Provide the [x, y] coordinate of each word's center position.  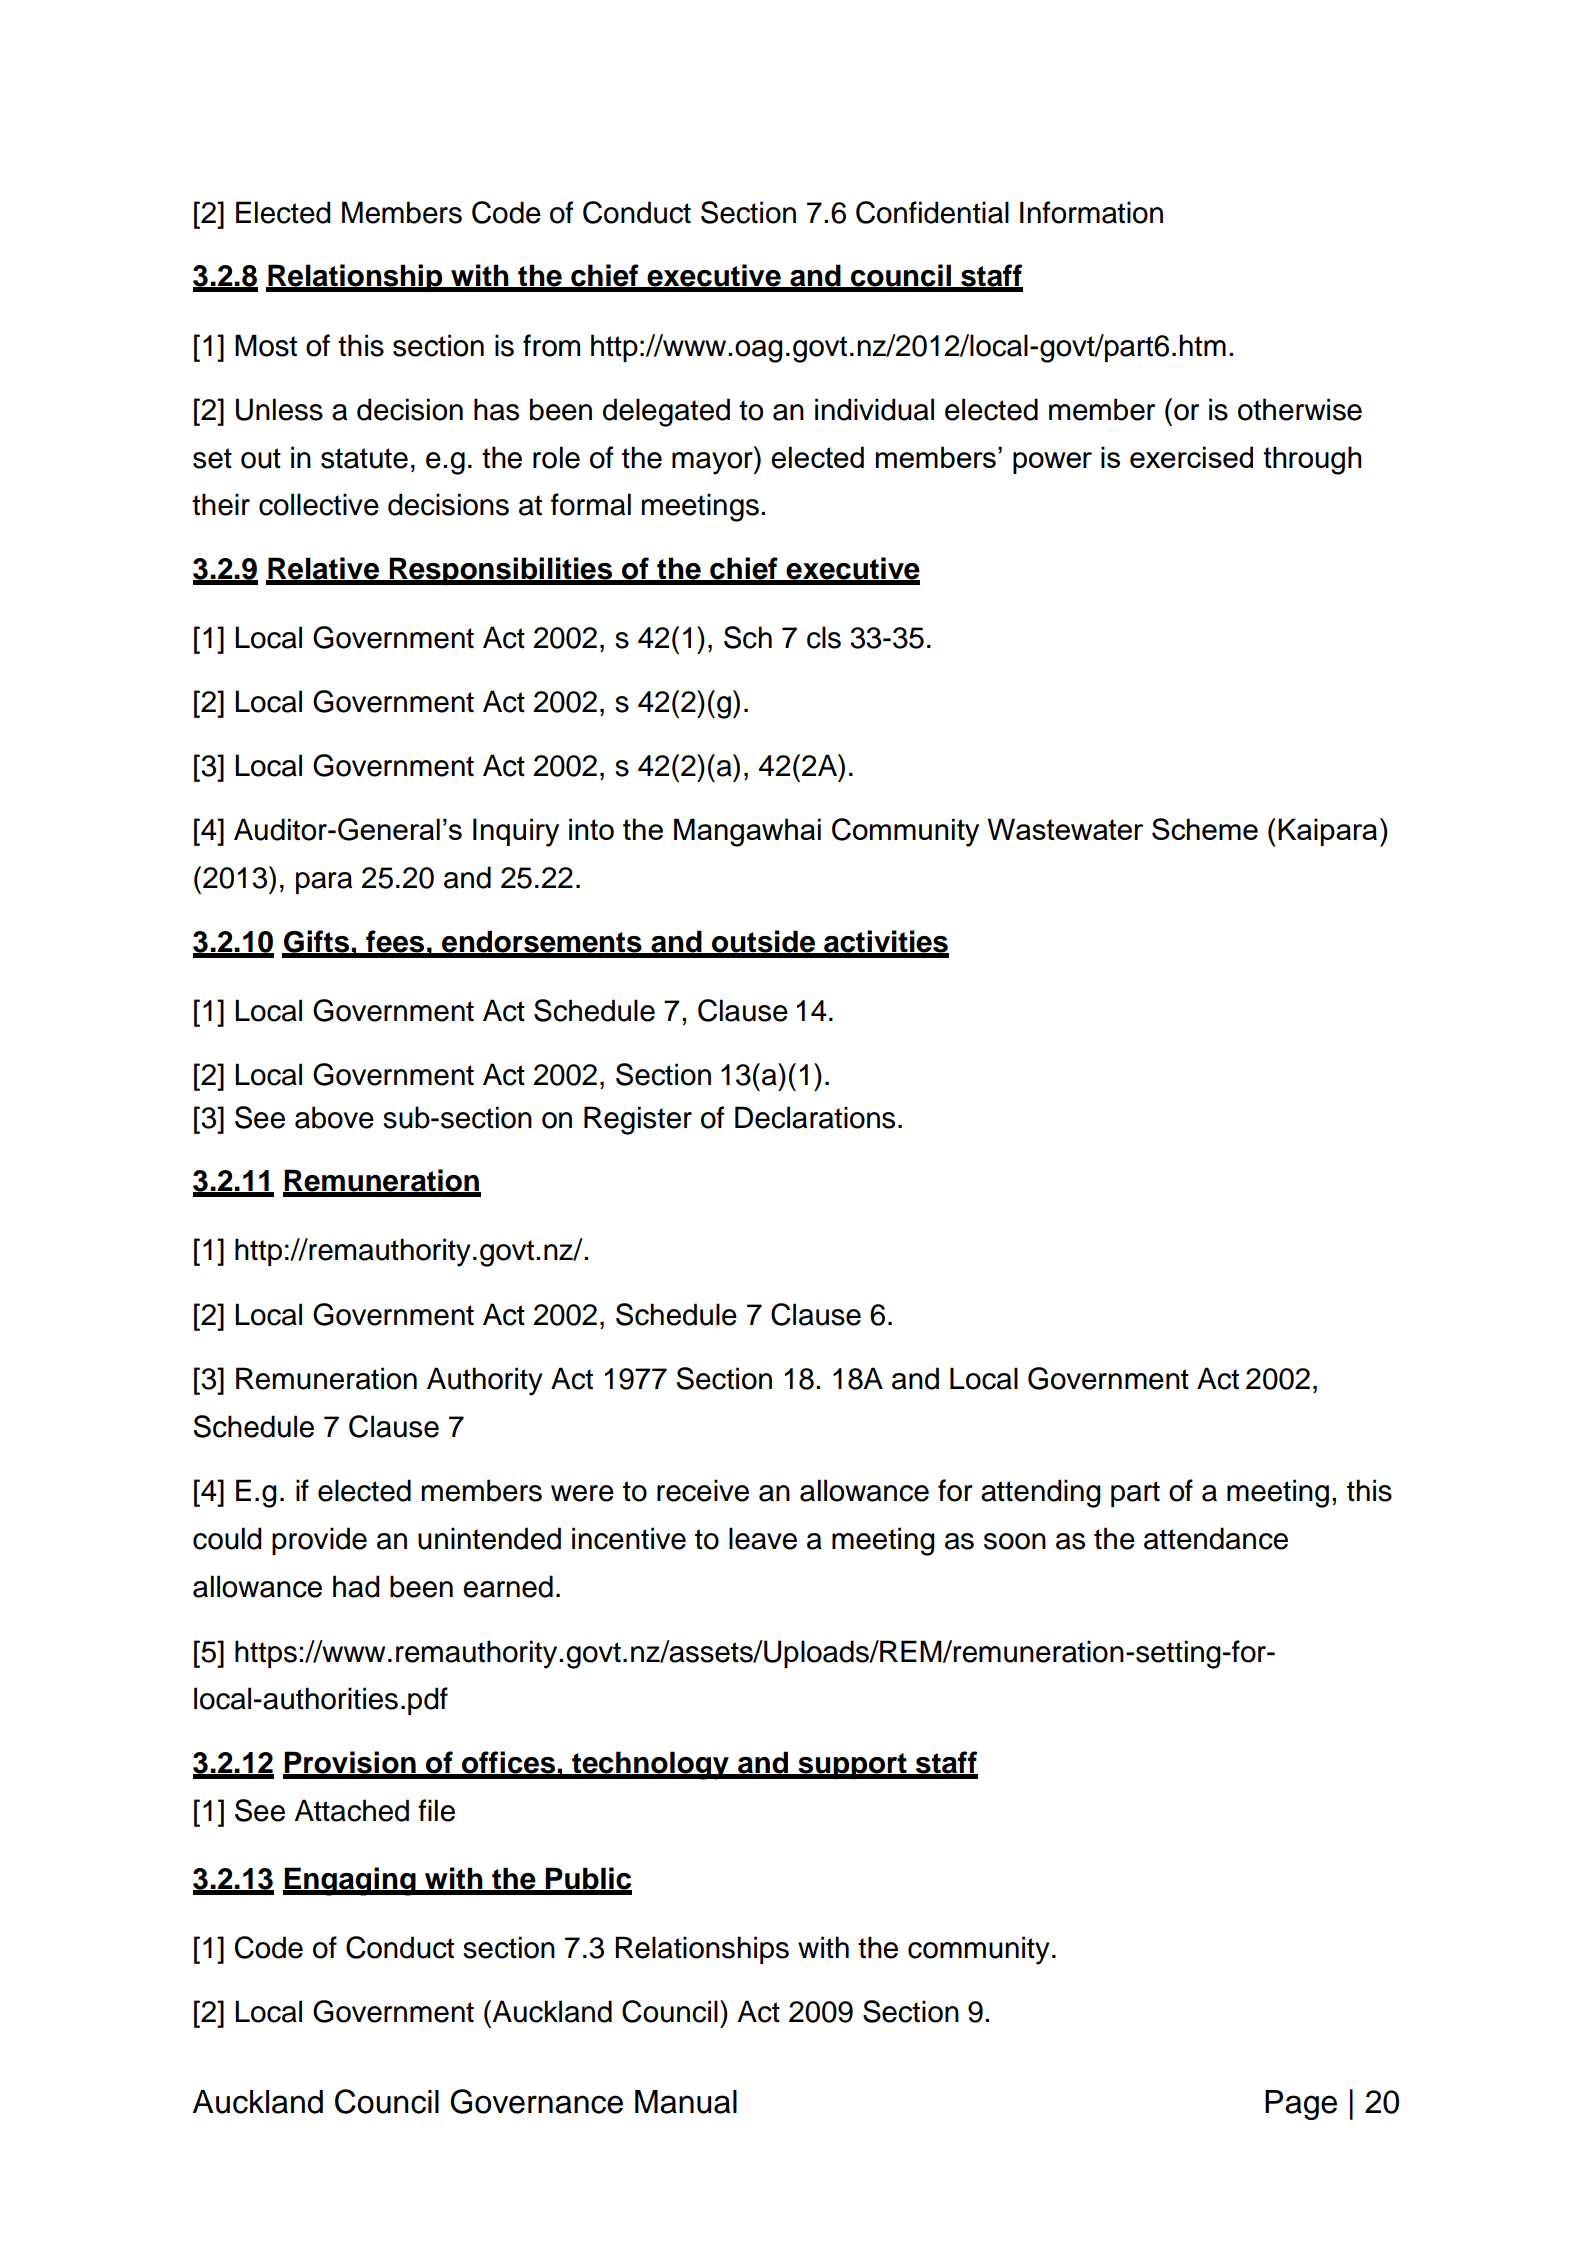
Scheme [1205, 829]
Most [266, 345]
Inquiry [516, 832]
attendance [1216, 1538]
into [591, 829]
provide [319, 1541]
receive [703, 1490]
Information [1091, 212]
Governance [536, 2101]
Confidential [932, 212]
